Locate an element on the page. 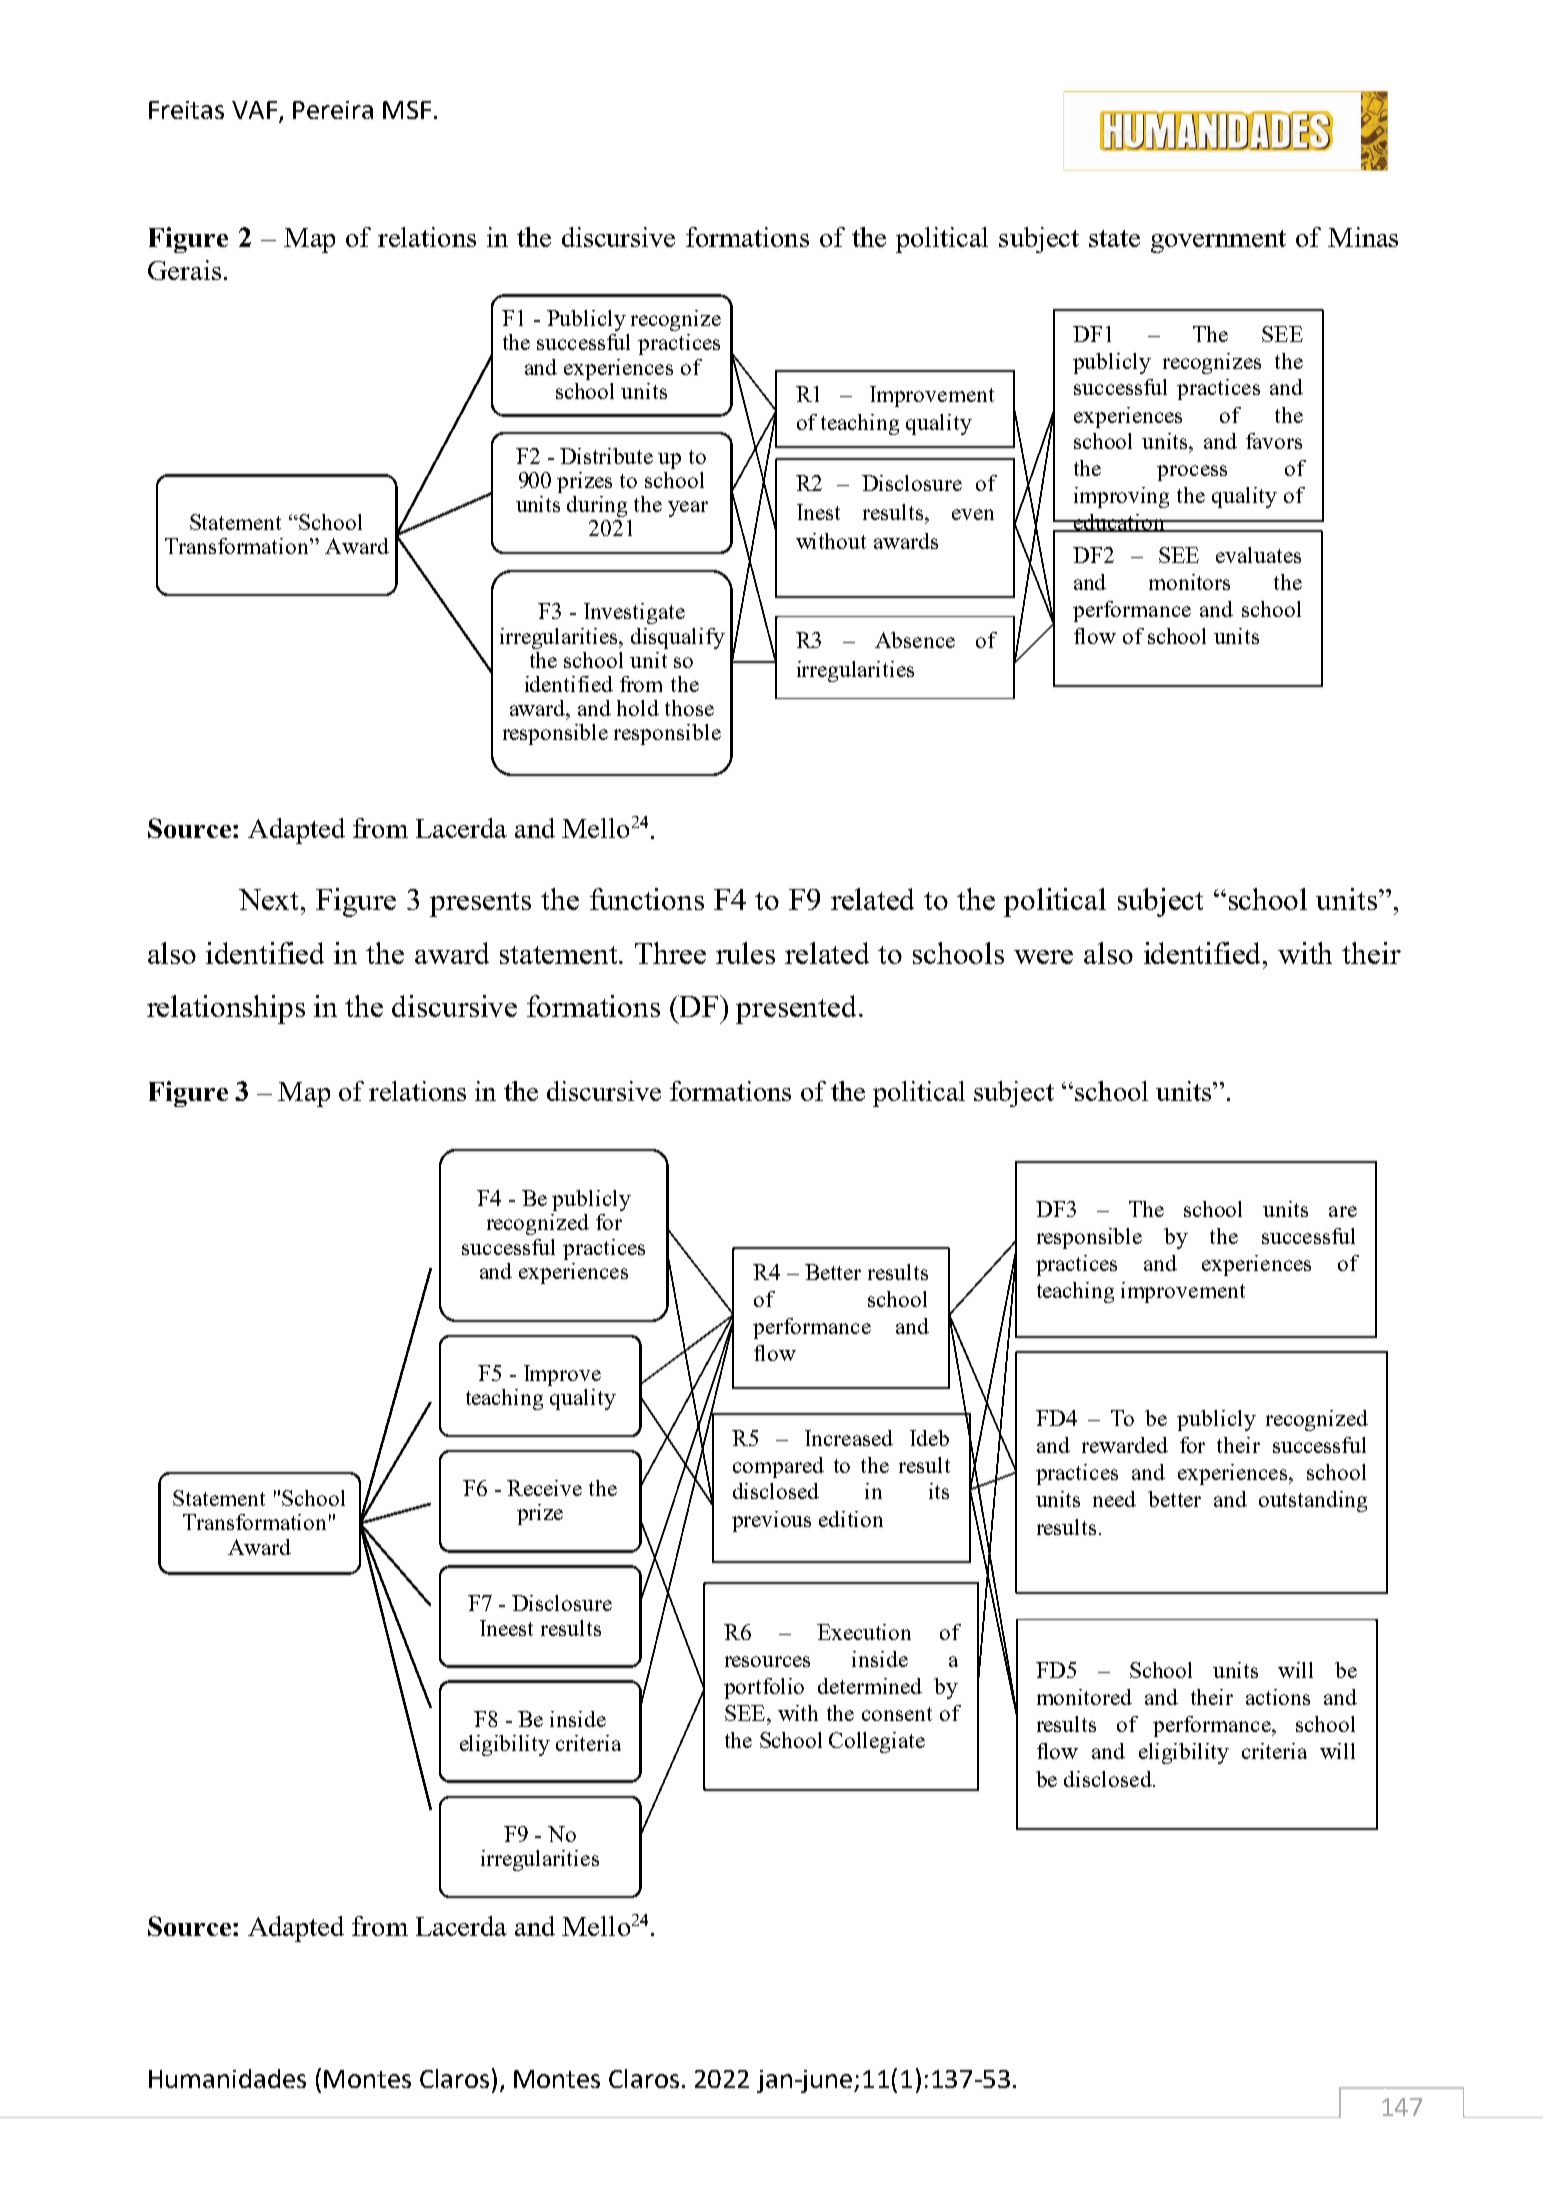 The image size is (1547, 2188). Next is located at coordinates (270, 899).
